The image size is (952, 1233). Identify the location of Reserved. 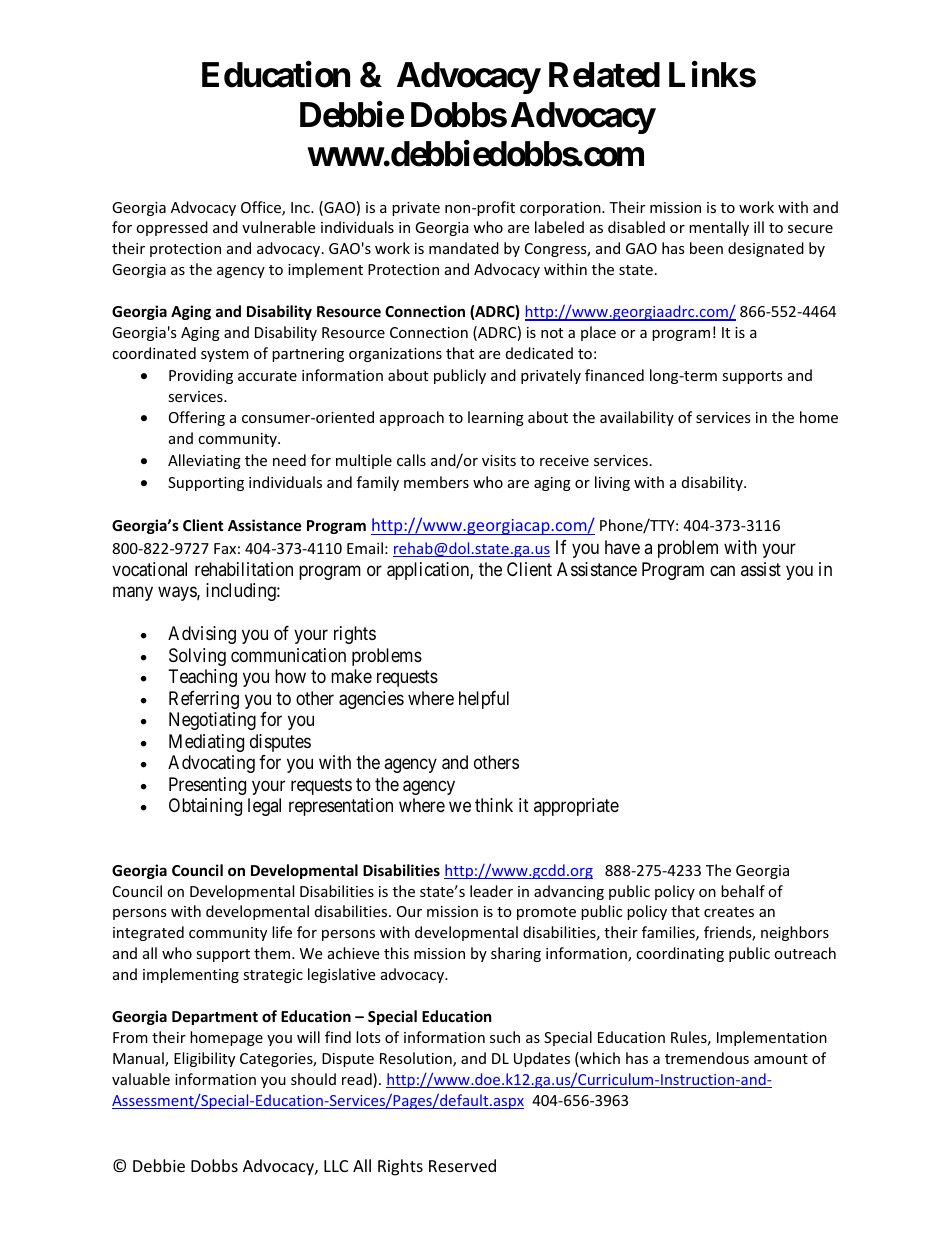
(462, 1165).
